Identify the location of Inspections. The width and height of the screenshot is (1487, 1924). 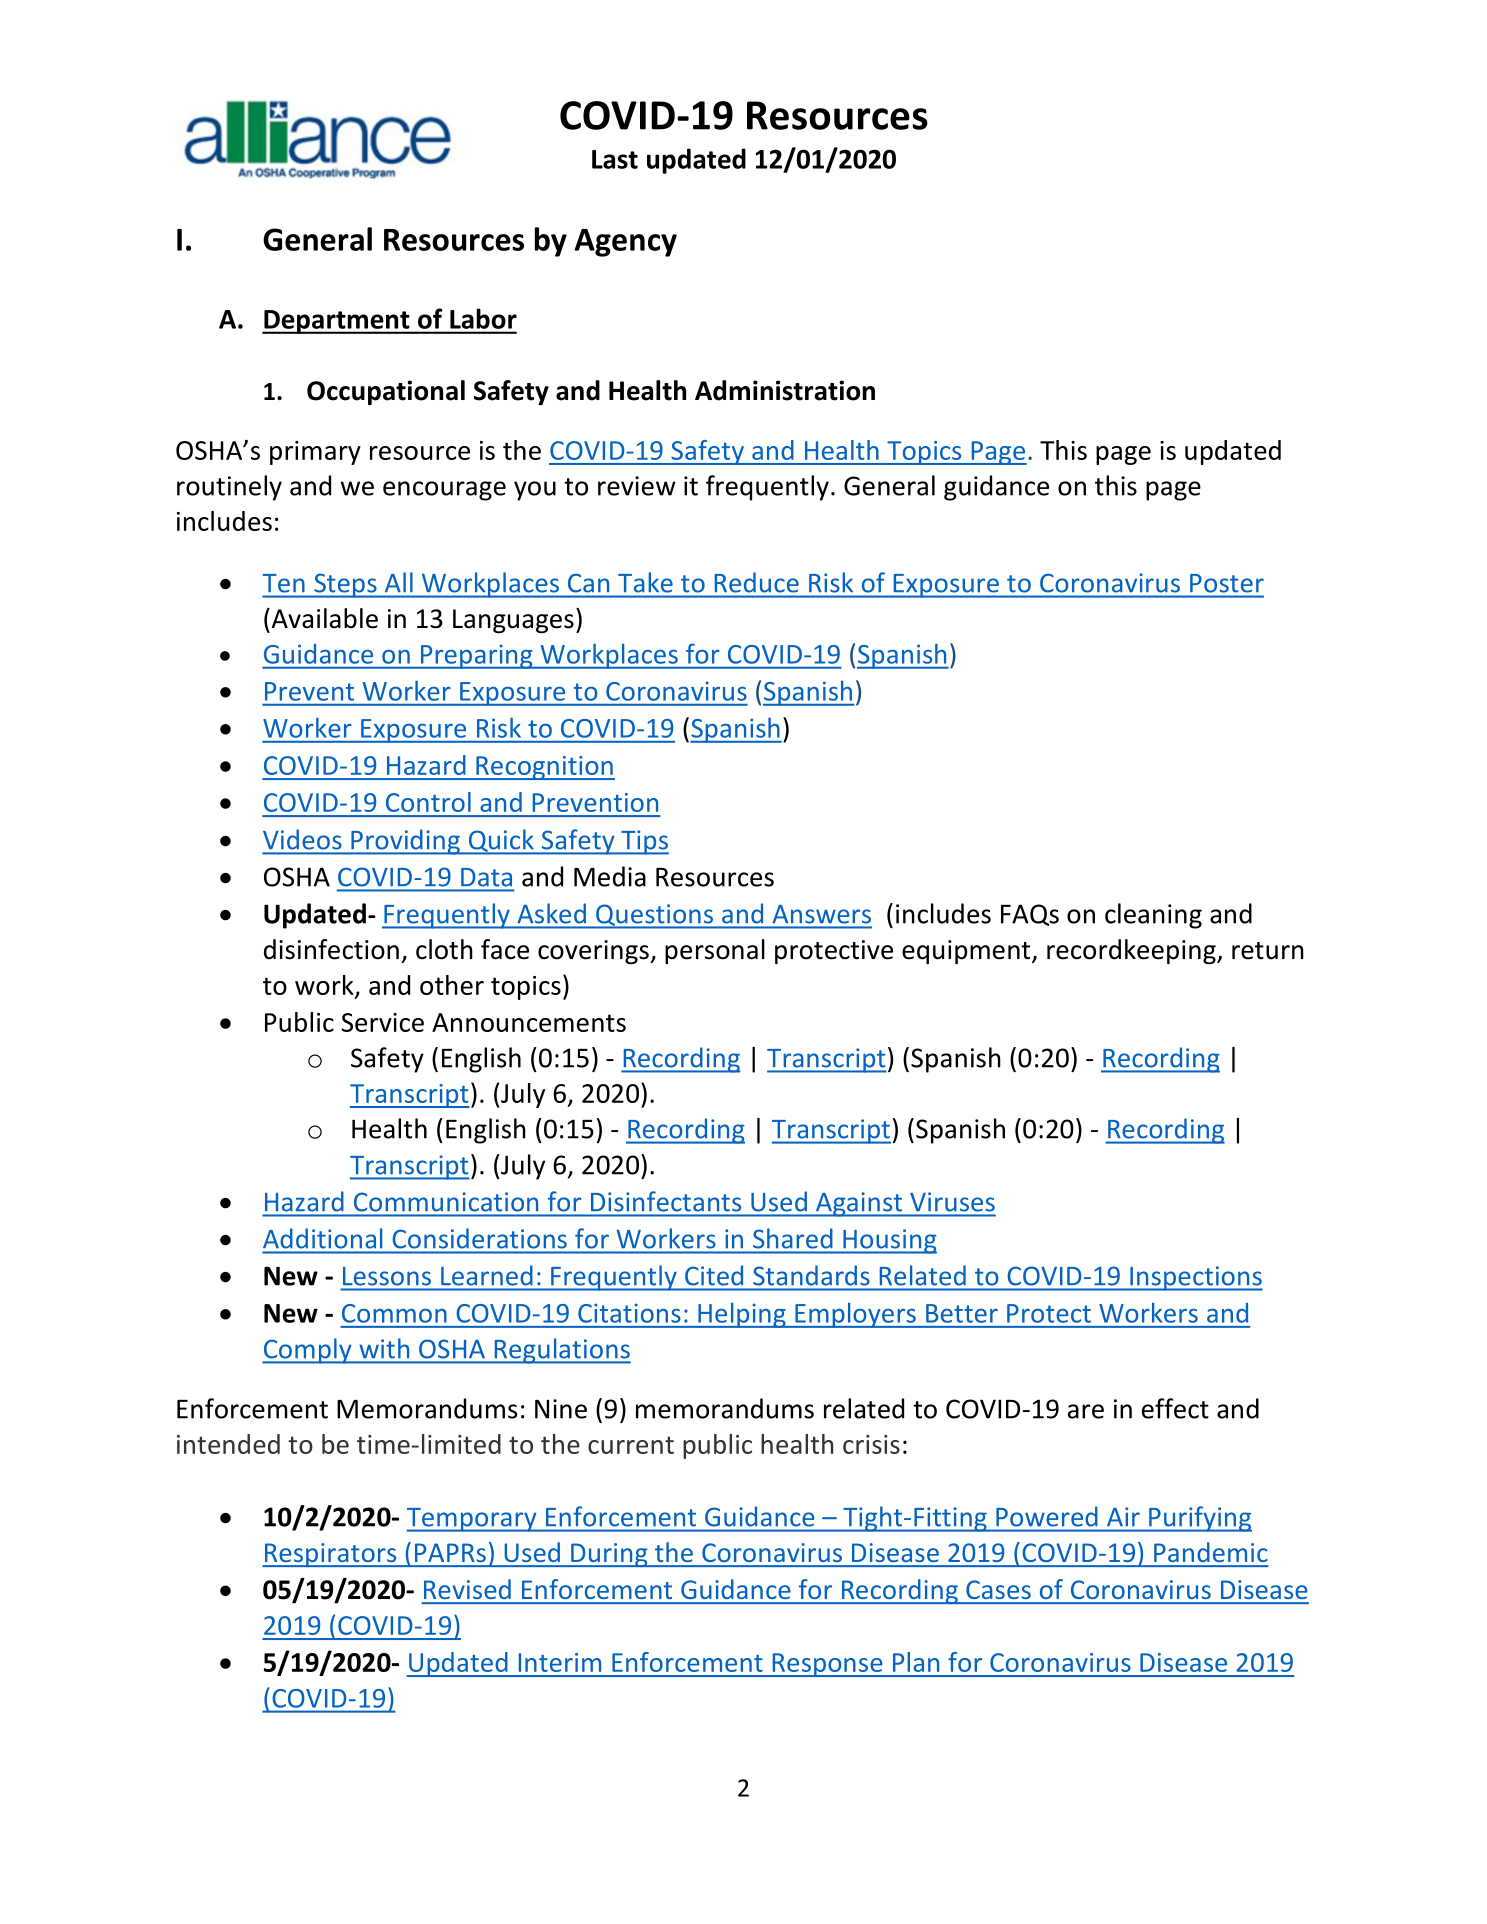
(1195, 1278).
